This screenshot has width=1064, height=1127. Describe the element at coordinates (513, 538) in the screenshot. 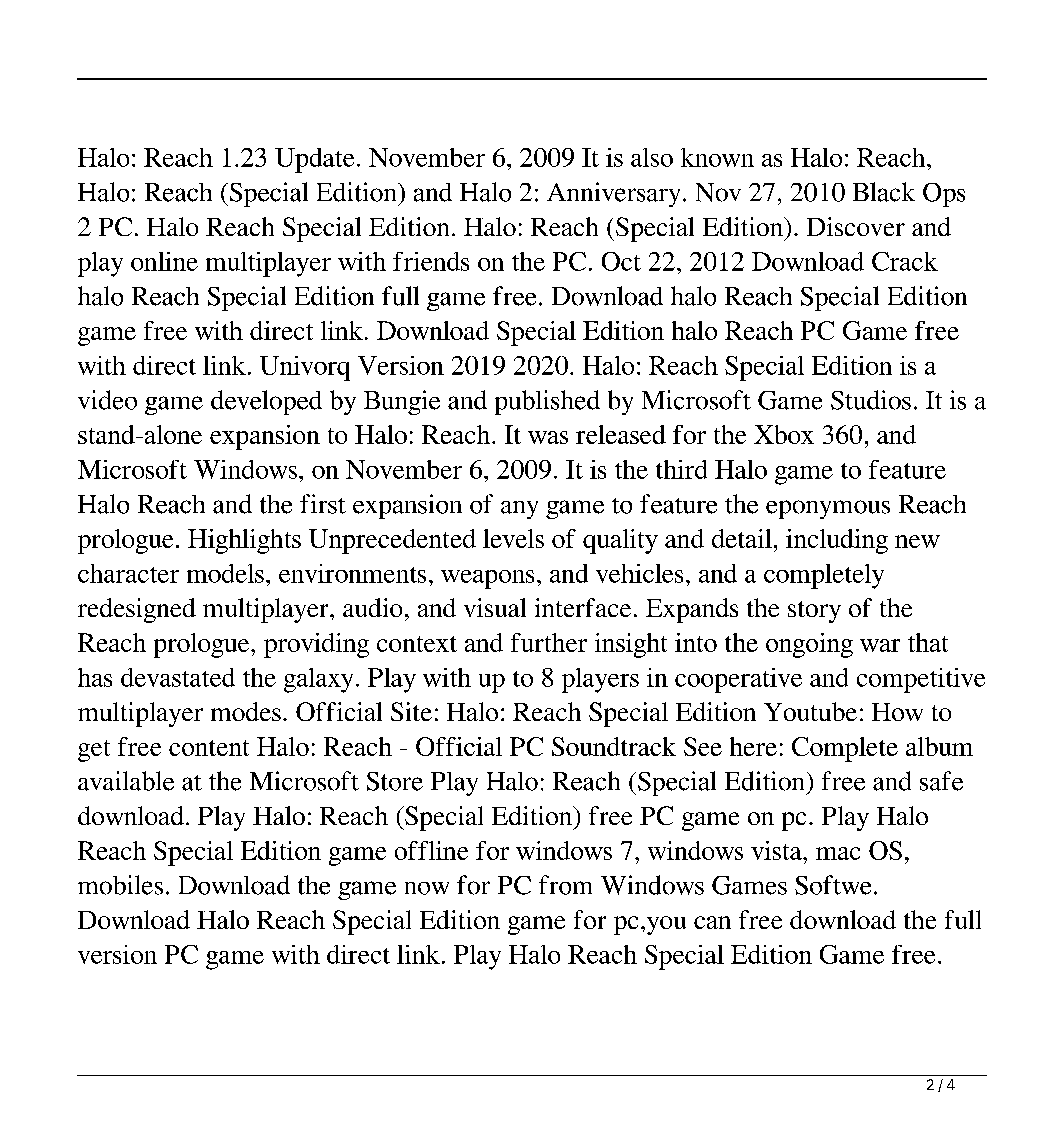

I see `levels` at that location.
